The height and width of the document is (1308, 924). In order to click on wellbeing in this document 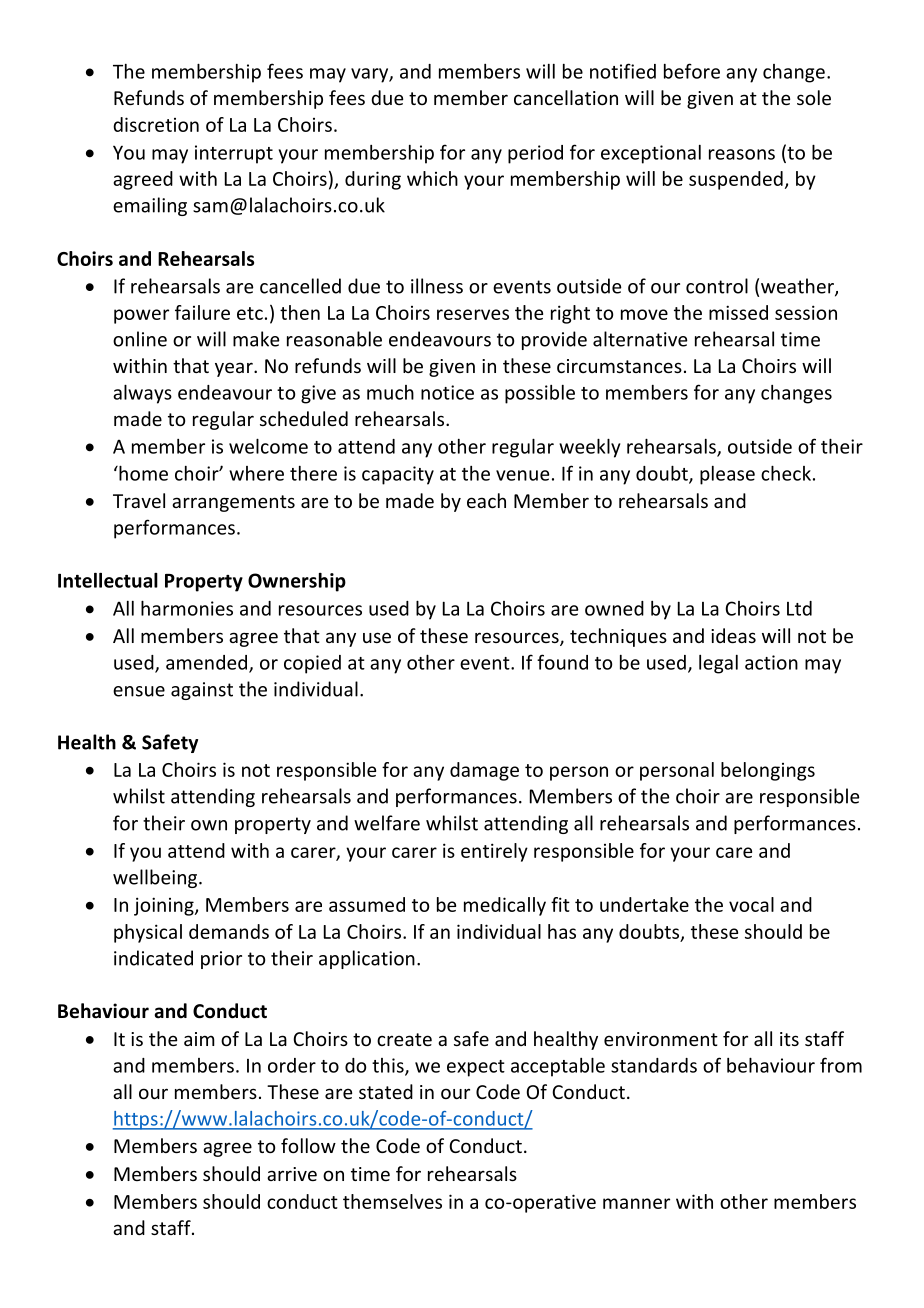, I will do `click(156, 878)`.
